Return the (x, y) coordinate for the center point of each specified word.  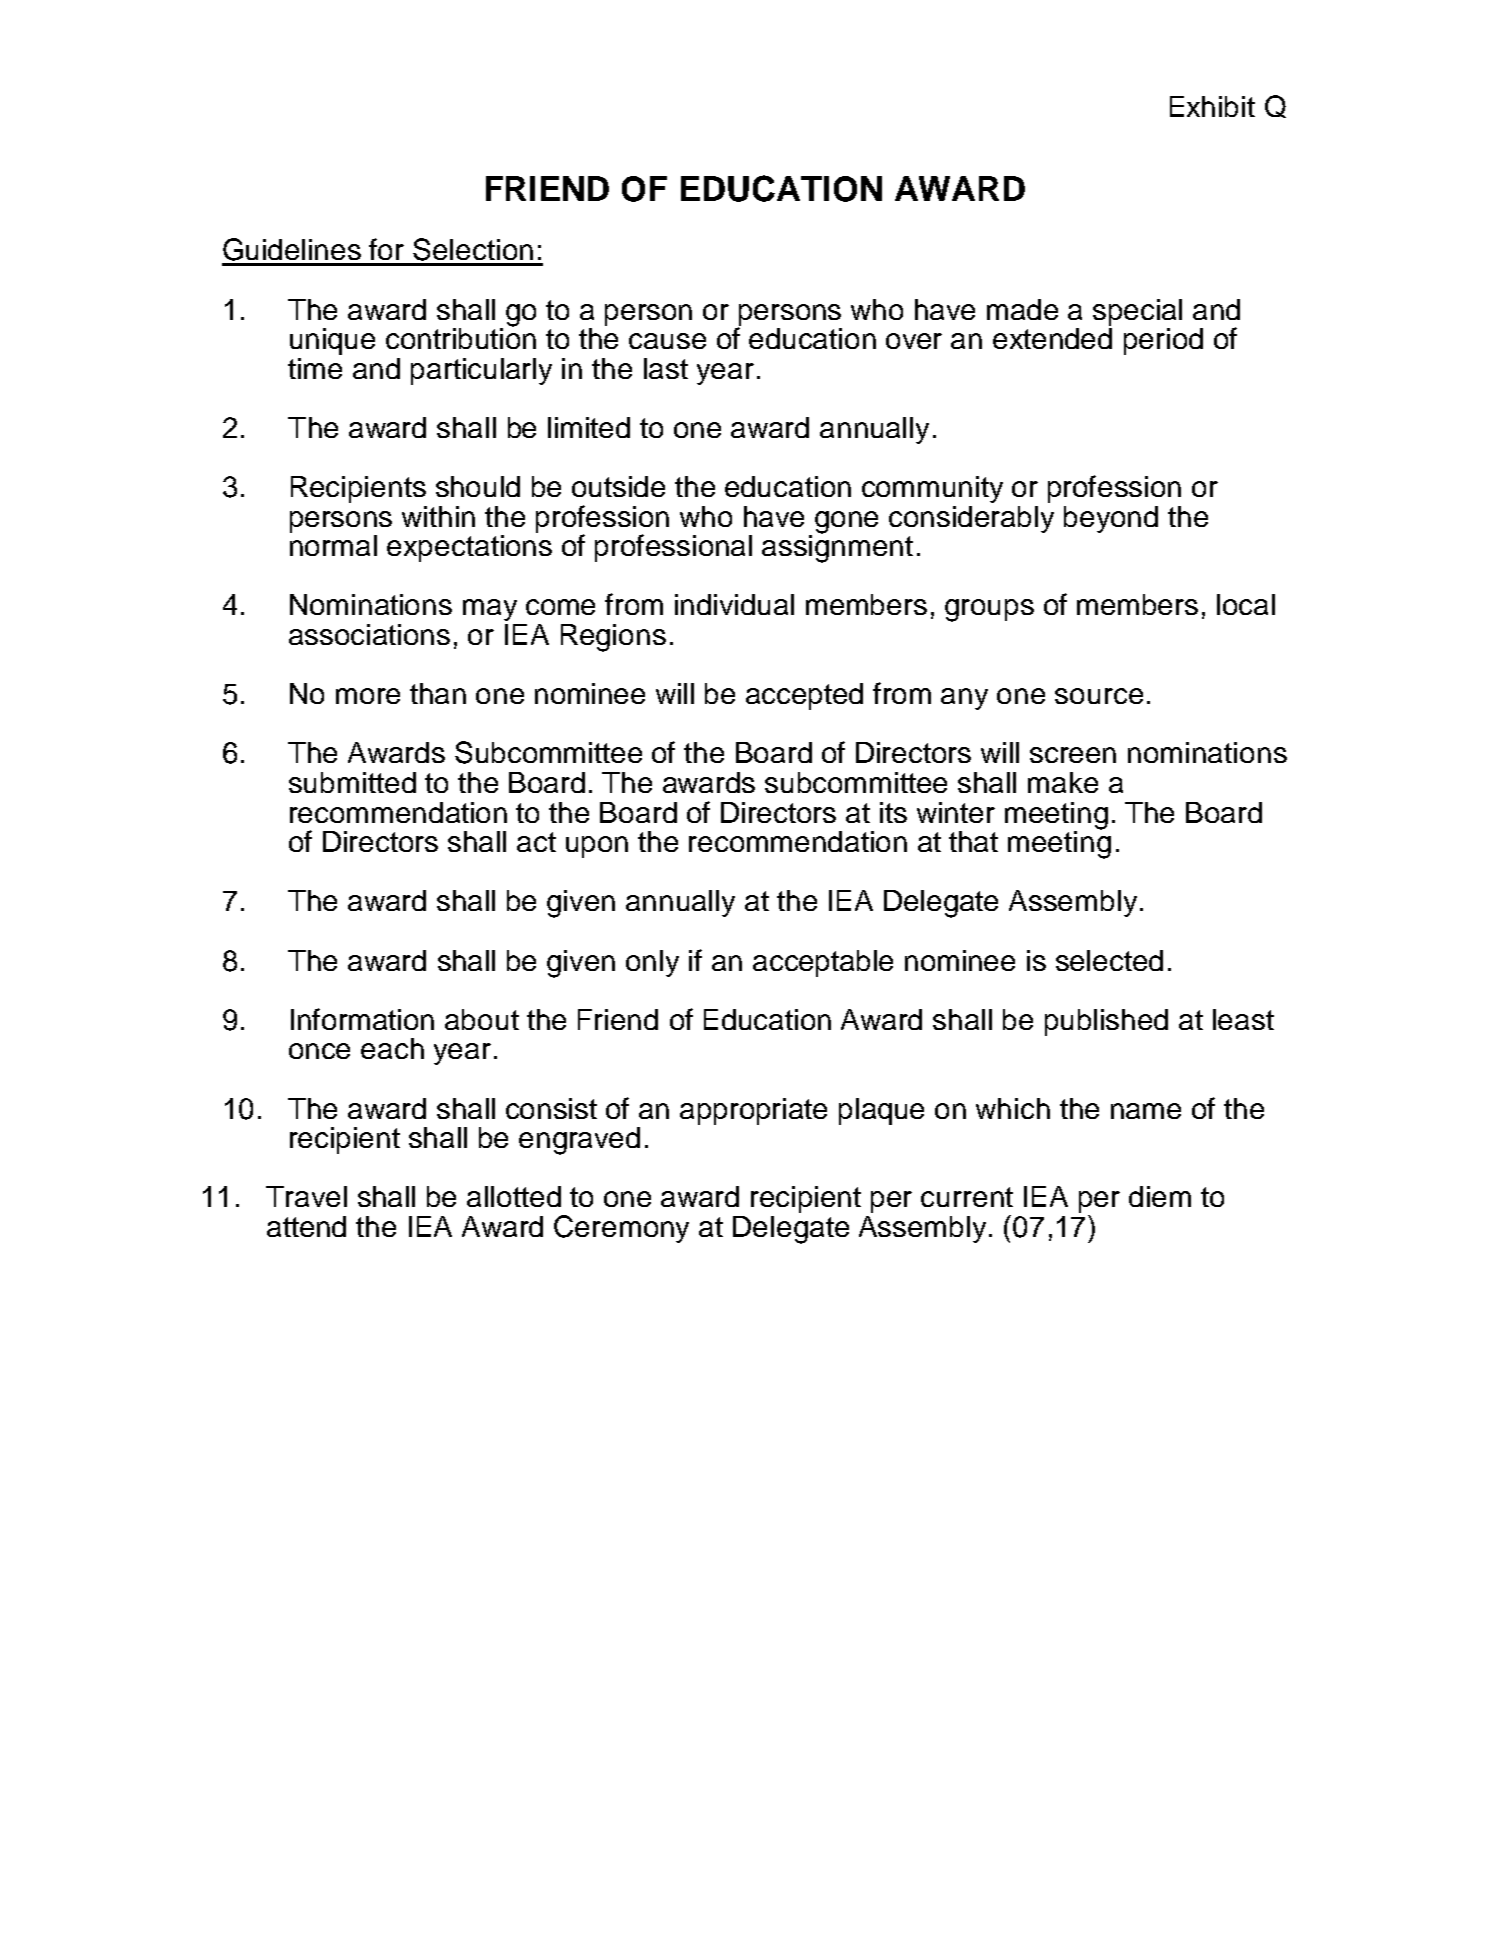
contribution (461, 337)
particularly (481, 371)
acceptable (823, 963)
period (1163, 341)
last (666, 368)
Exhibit (1212, 106)
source (1099, 696)
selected (1109, 960)
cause (667, 341)
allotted (514, 1196)
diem (1160, 1196)
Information (362, 1019)
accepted (804, 696)
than (438, 693)
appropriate (753, 1111)
